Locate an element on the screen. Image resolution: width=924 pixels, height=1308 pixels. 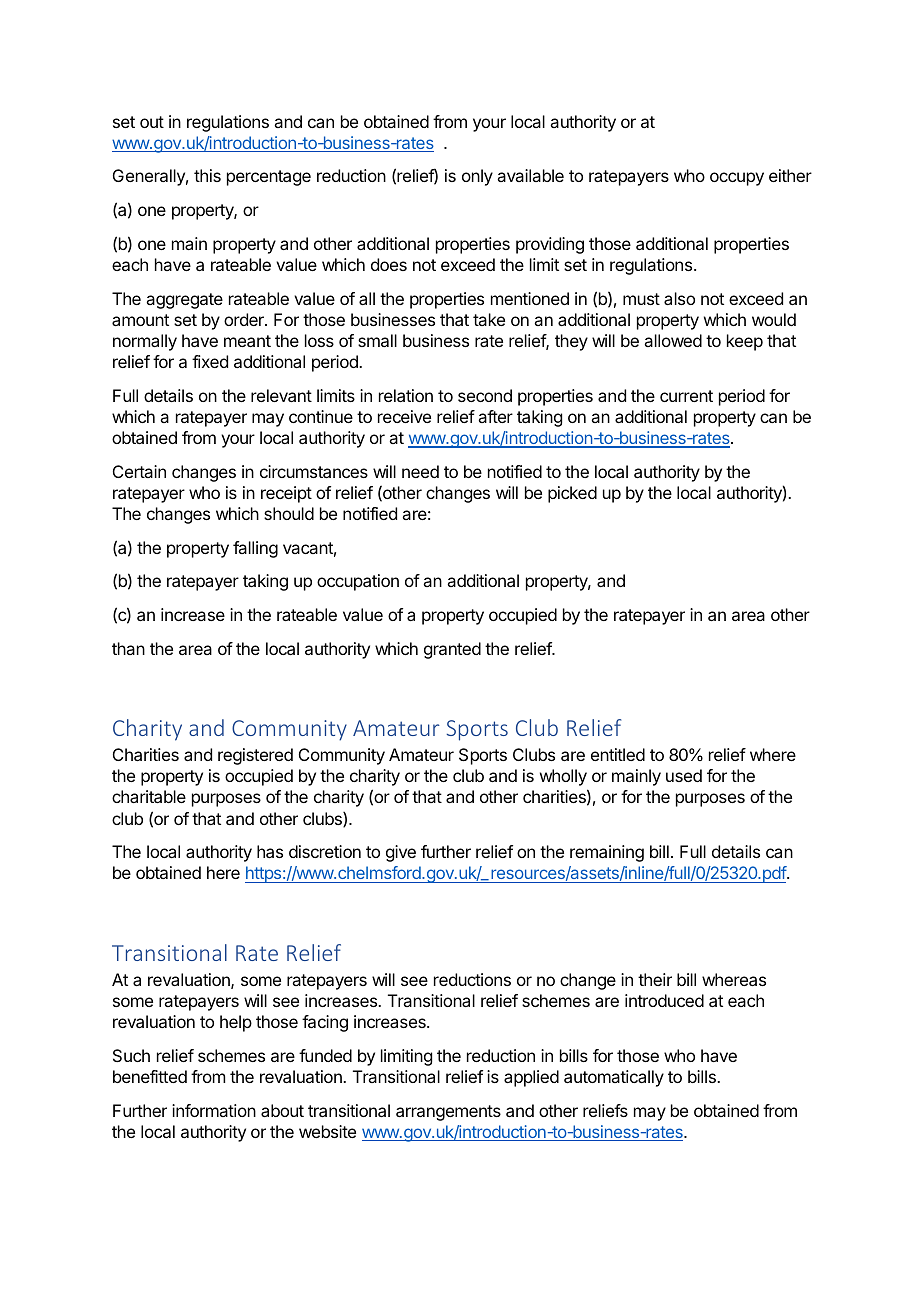
than is located at coordinates (128, 648).
